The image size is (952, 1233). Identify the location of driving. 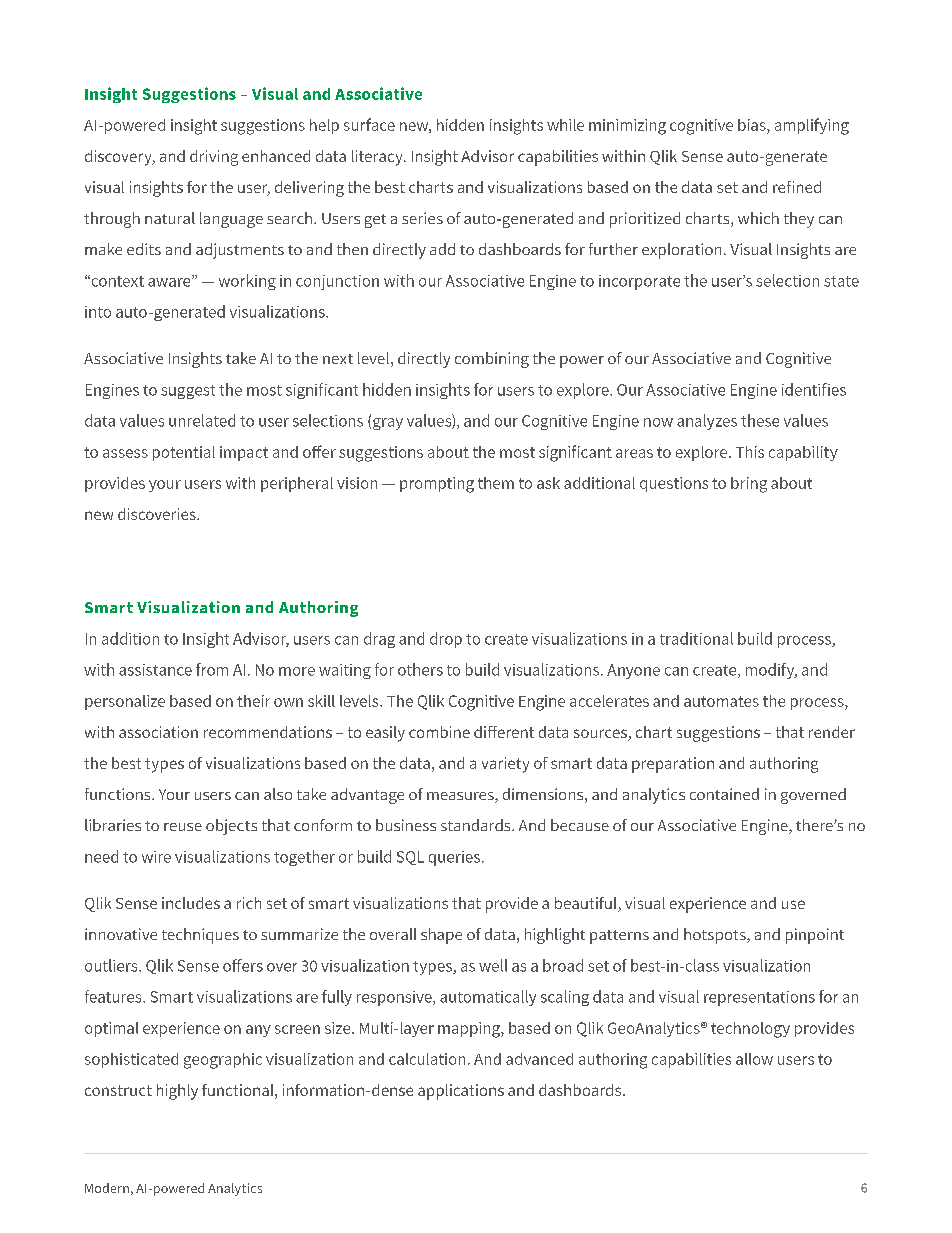
(214, 158).
